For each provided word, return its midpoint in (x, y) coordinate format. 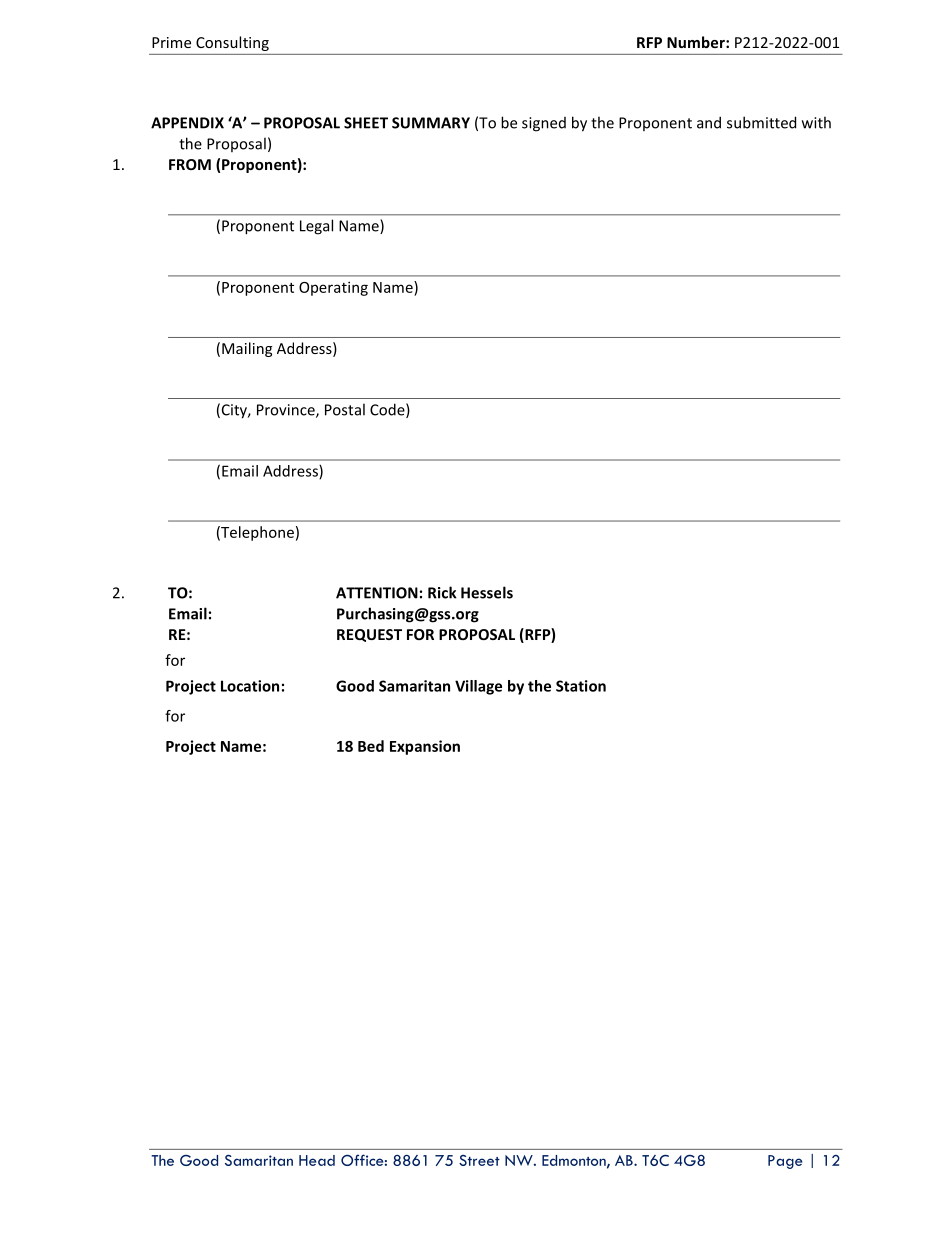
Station (581, 686)
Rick (442, 592)
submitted (761, 122)
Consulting (232, 43)
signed (544, 124)
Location (250, 686)
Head (317, 1160)
